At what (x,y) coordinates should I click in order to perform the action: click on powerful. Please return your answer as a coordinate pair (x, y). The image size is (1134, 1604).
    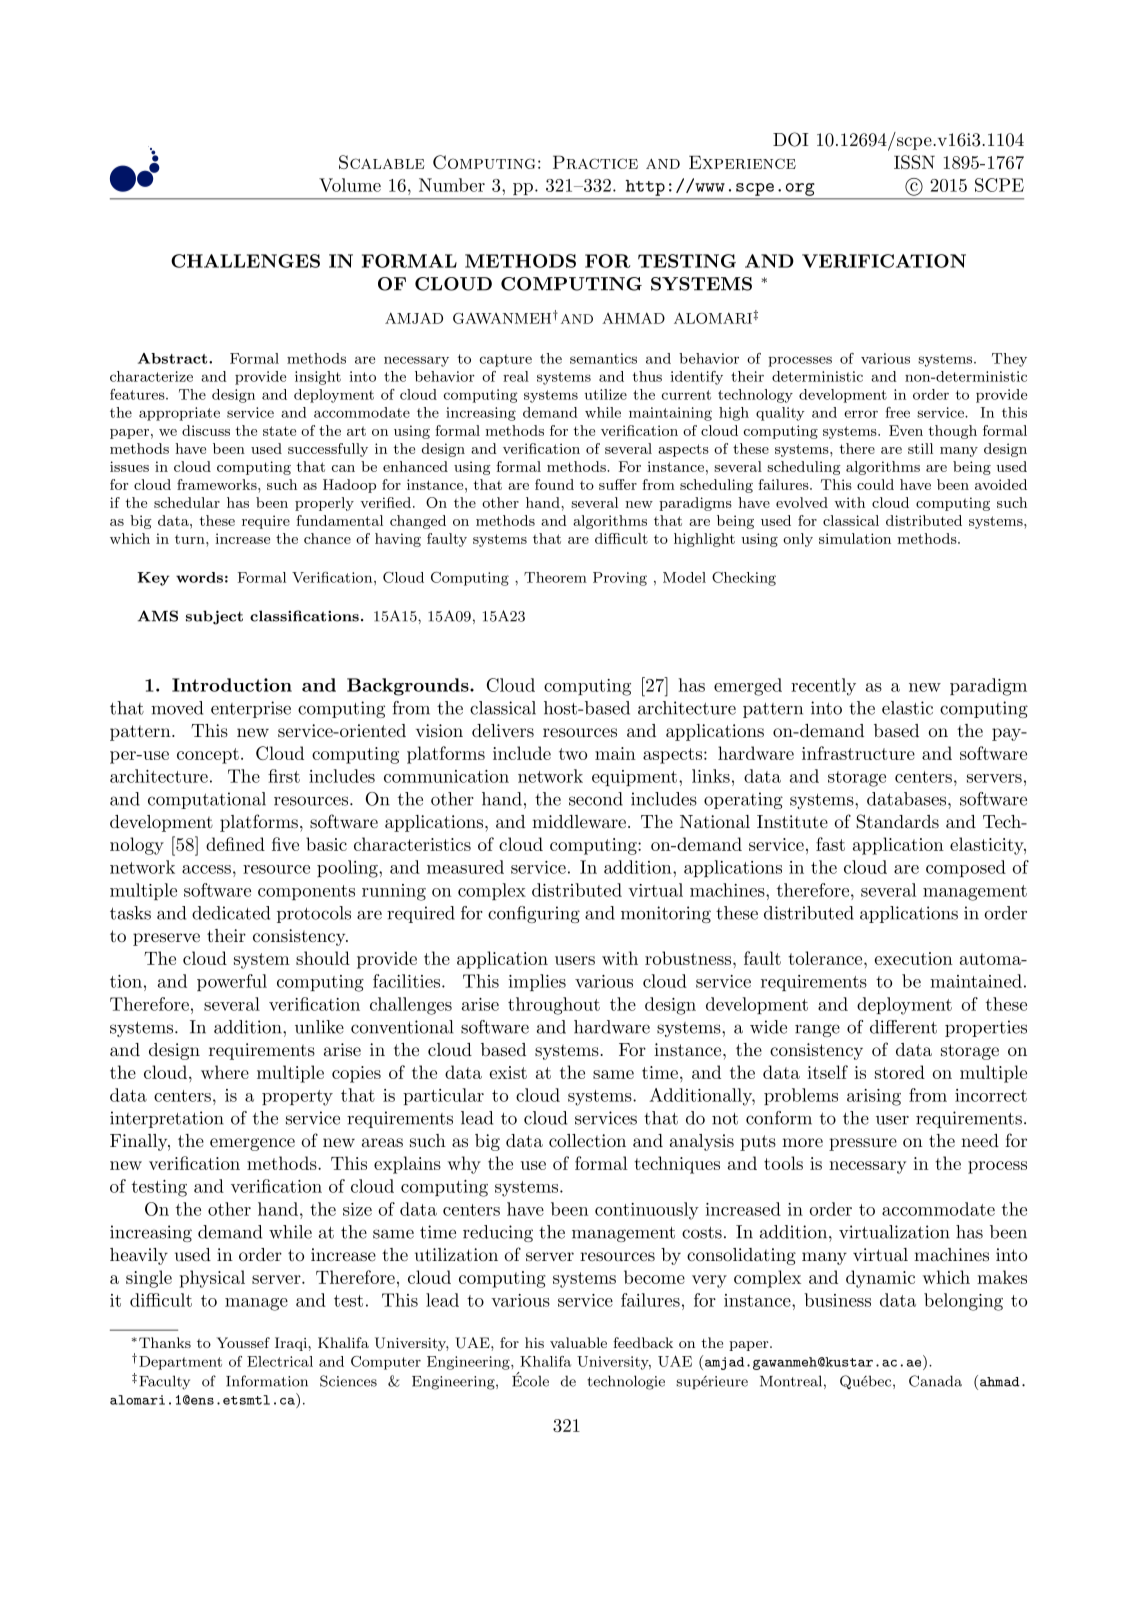
    Looking at the image, I should click on (232, 982).
